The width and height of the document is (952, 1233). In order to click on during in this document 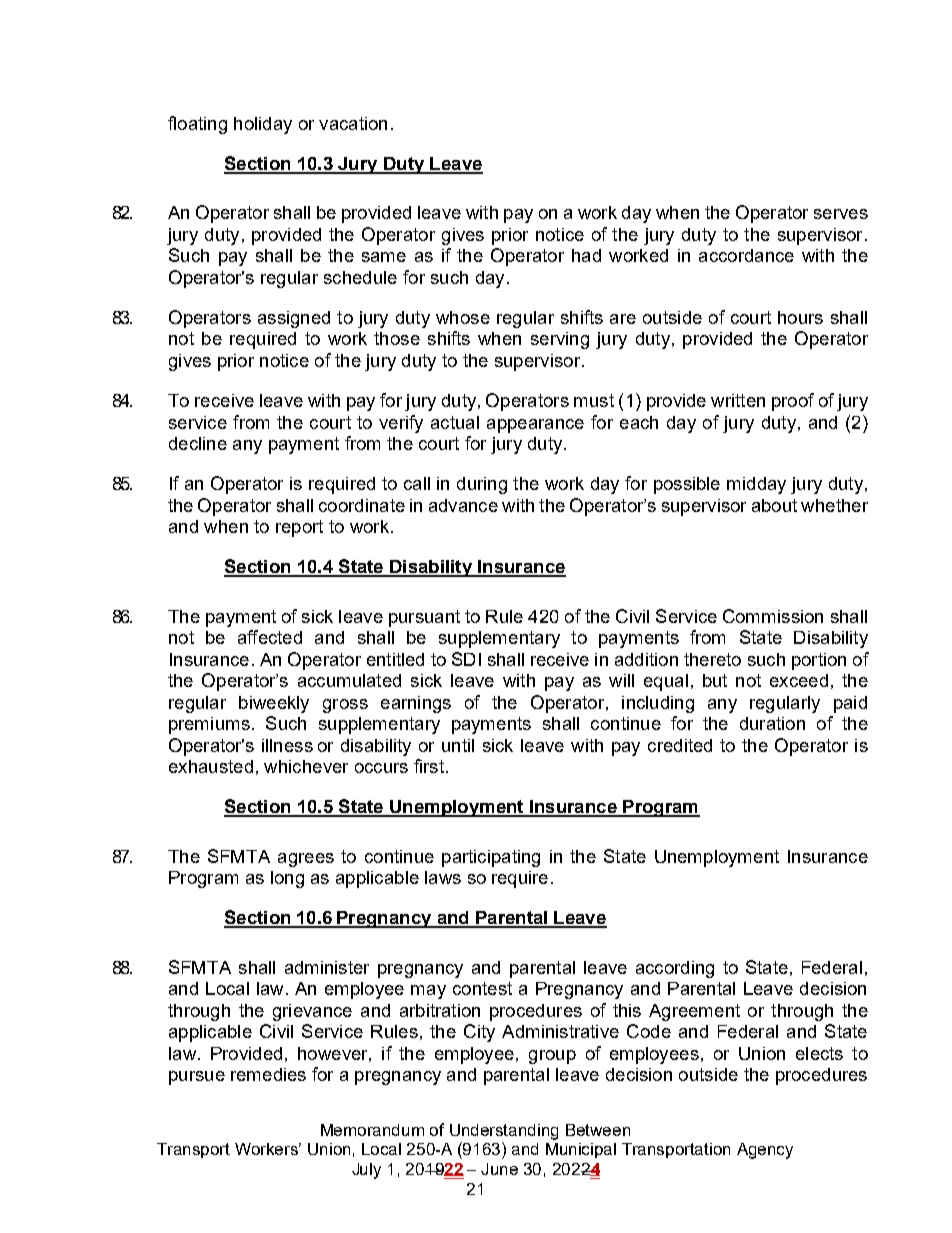, I will do `click(482, 485)`.
